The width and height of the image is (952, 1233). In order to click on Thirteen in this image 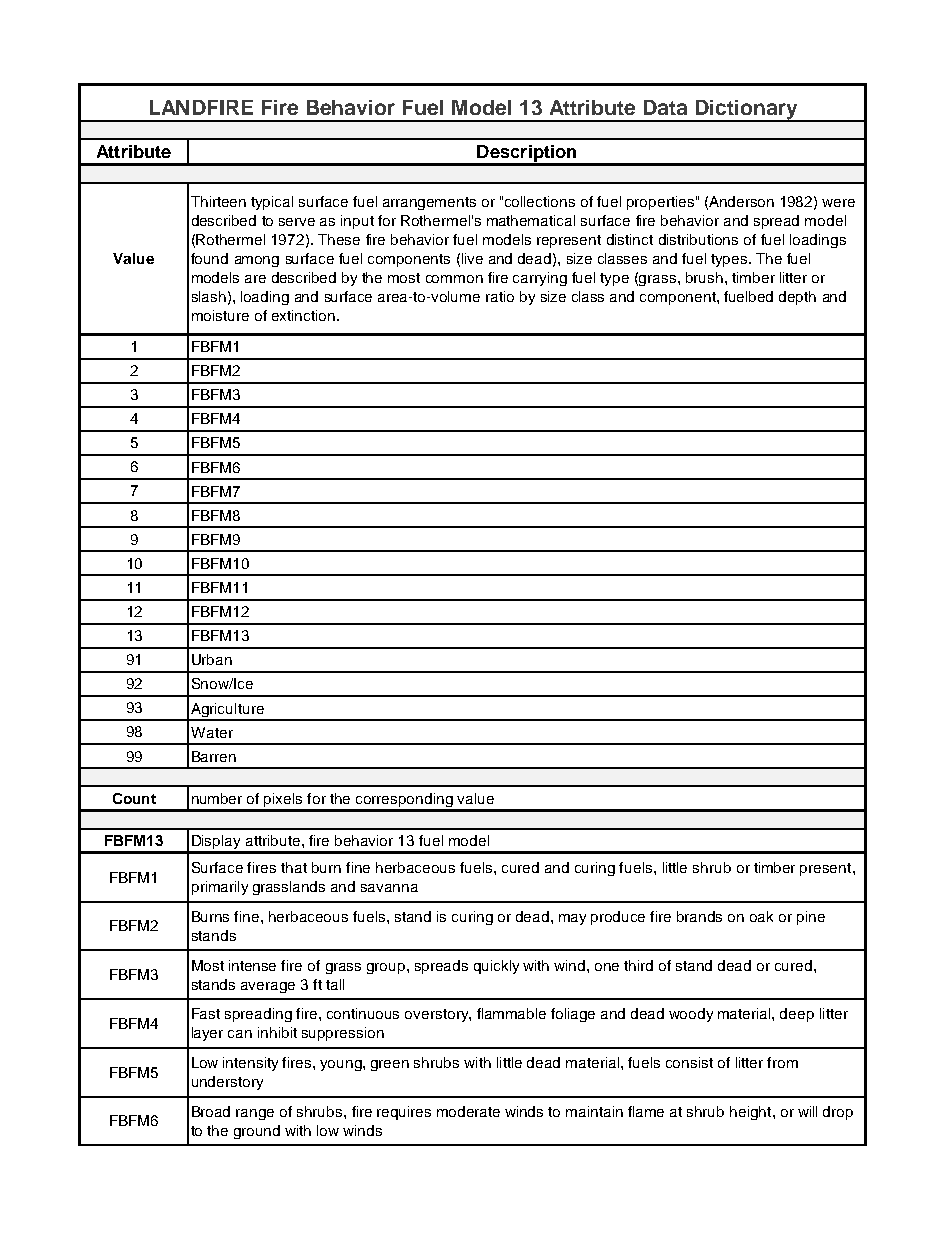, I will do `click(218, 201)`.
